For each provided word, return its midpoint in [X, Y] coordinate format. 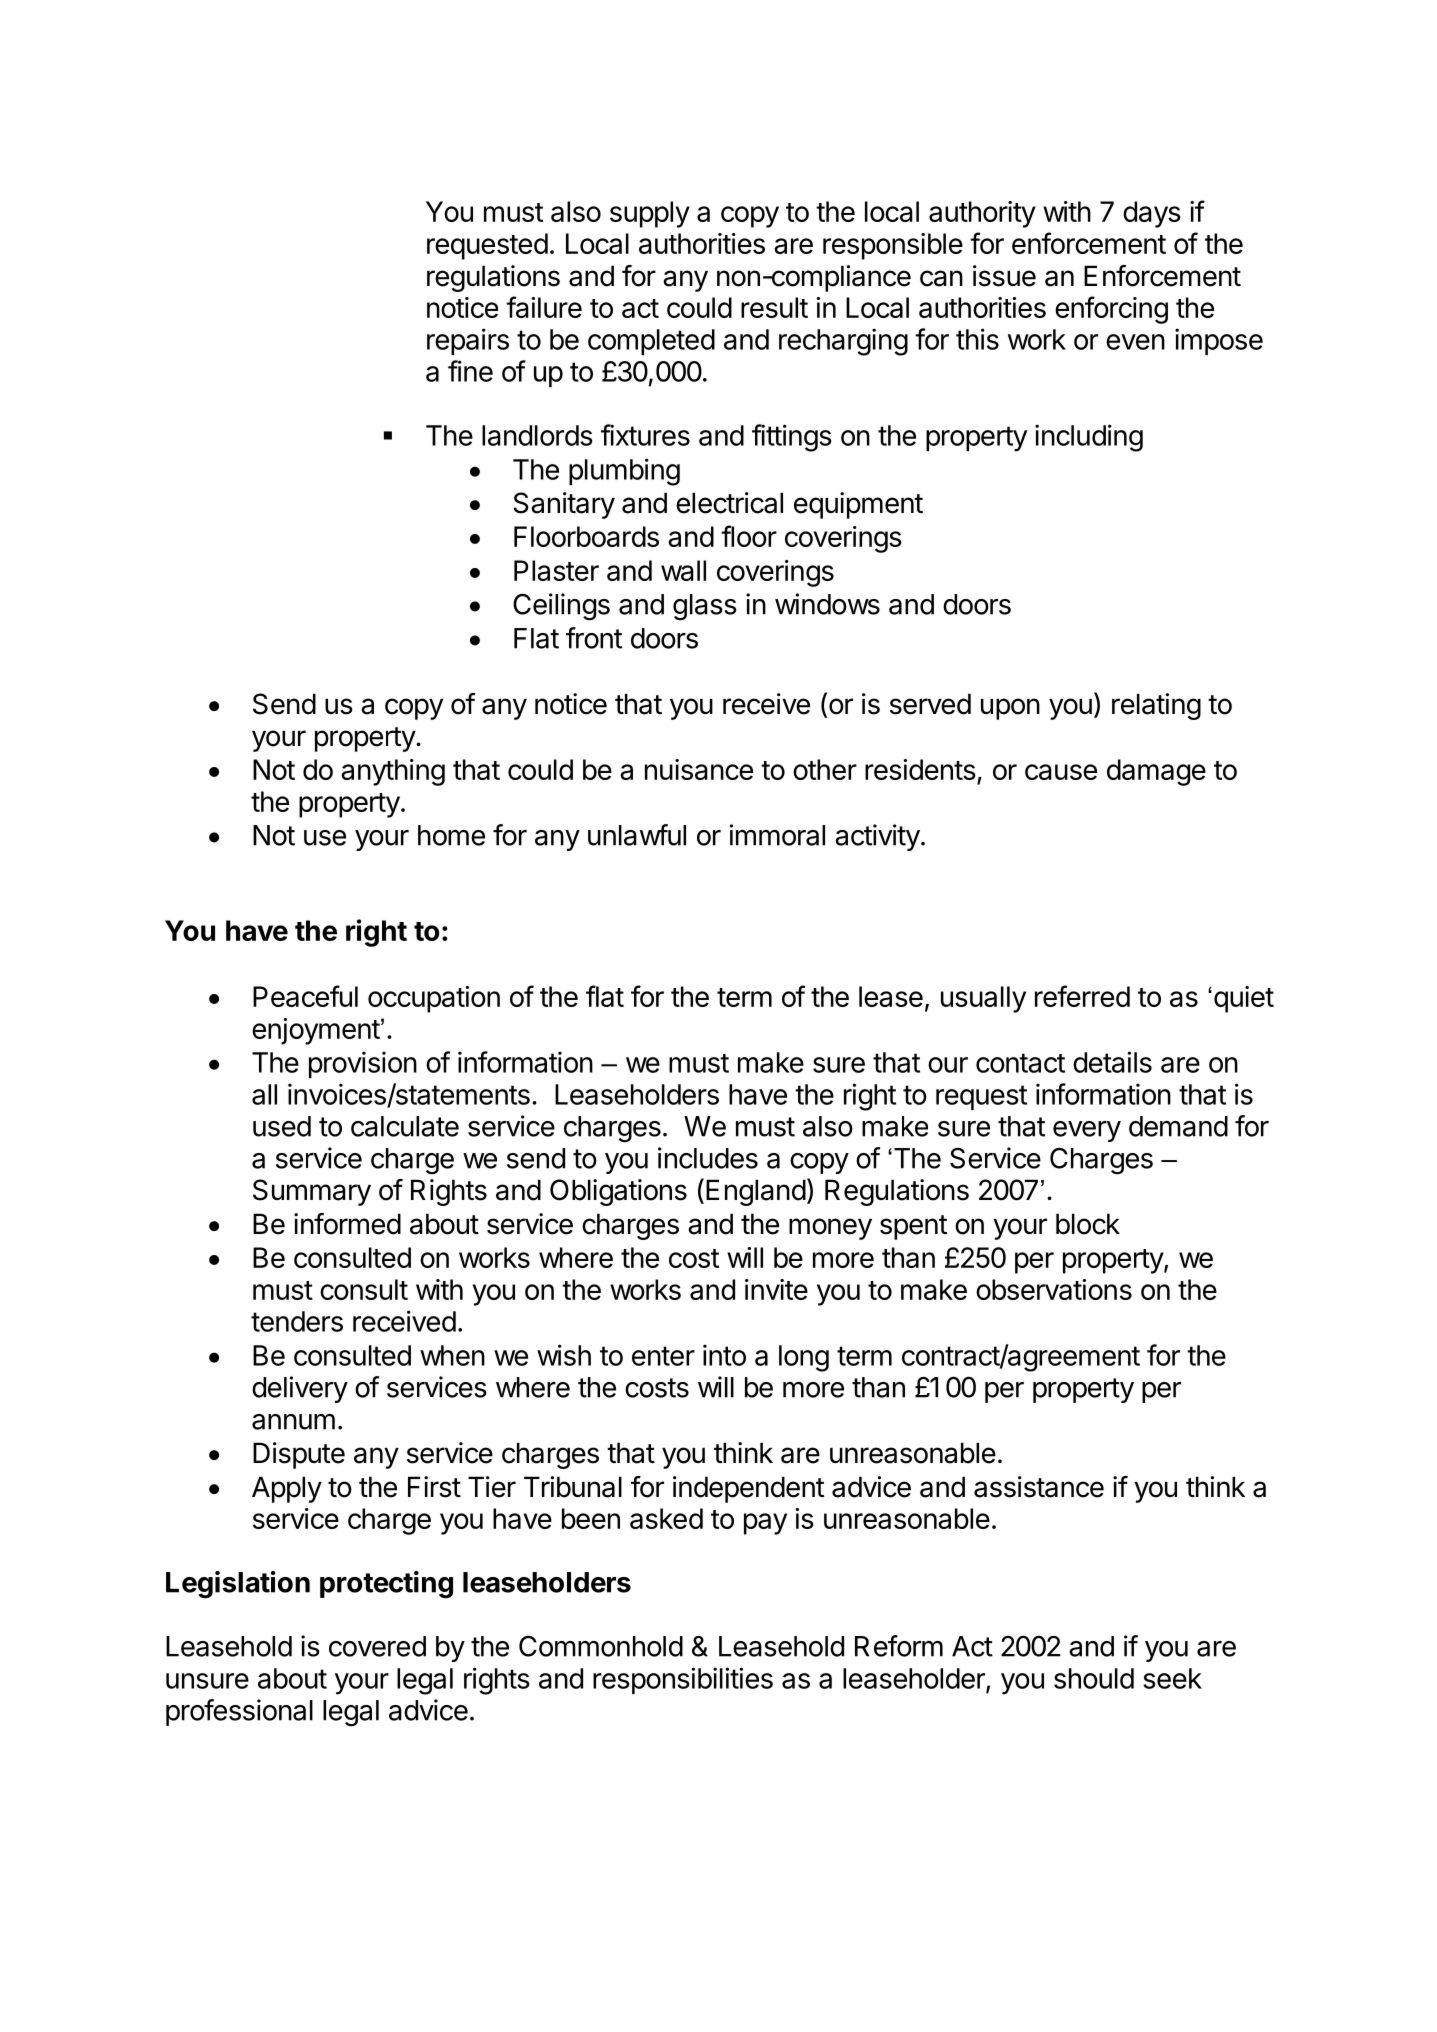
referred [1082, 996]
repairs [468, 341]
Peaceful [305, 996]
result [774, 307]
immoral [777, 835]
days [1152, 214]
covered [377, 1646]
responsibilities [683, 1680]
